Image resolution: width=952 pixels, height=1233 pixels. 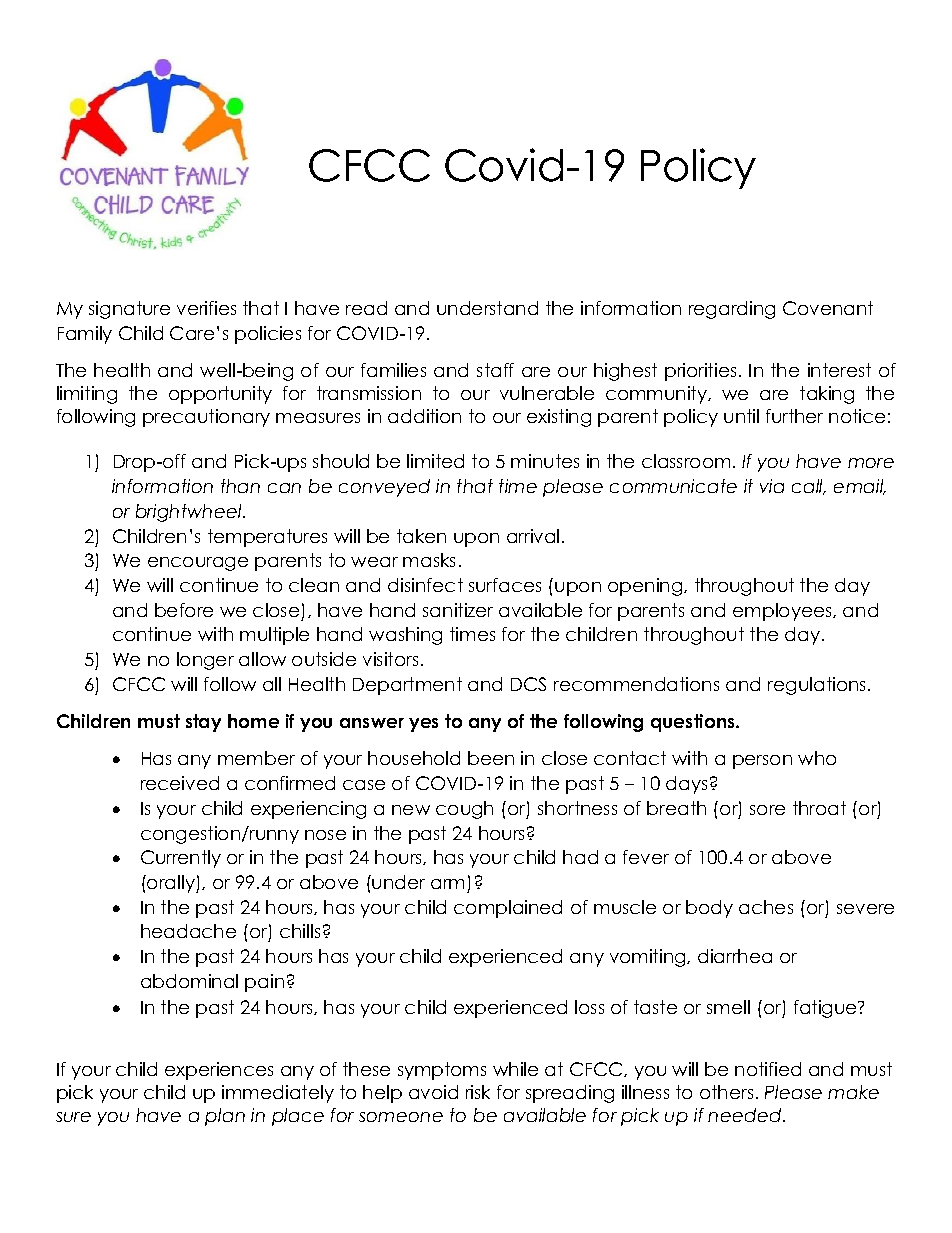 What do you see at coordinates (198, 564) in the screenshot?
I see `encourage` at bounding box center [198, 564].
